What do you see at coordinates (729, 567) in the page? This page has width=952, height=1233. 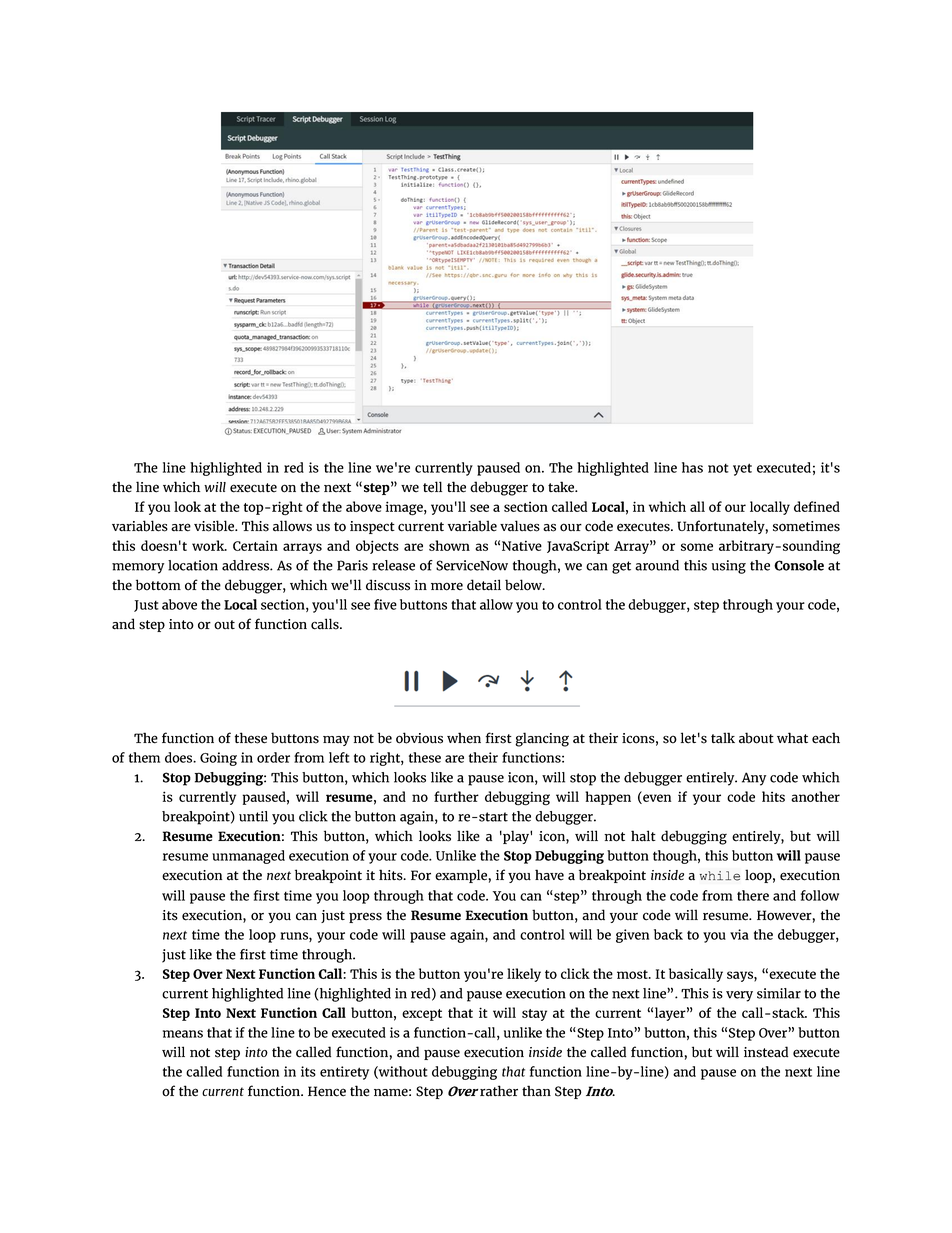 I see `using` at bounding box center [729, 567].
